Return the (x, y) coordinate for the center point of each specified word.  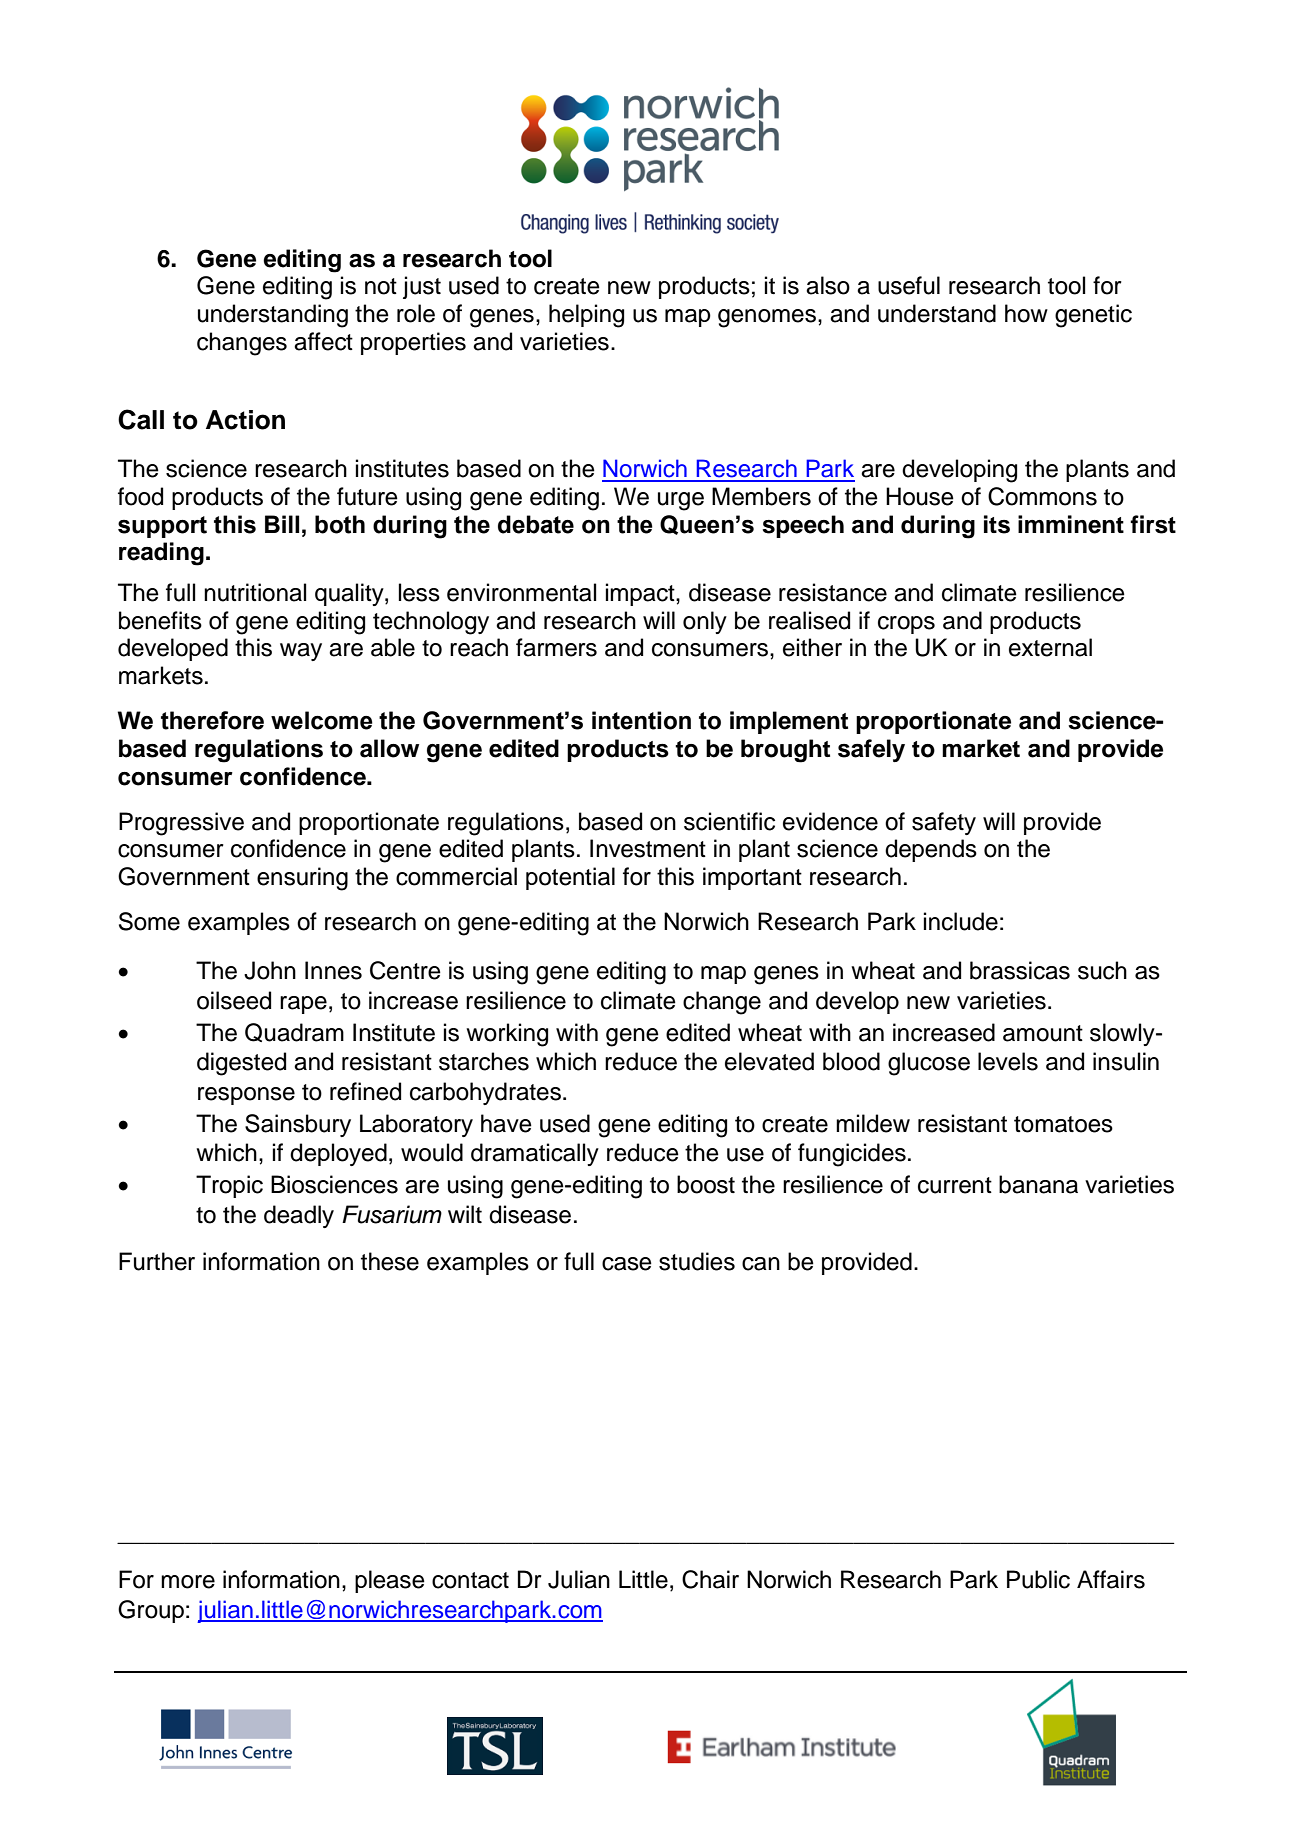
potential (570, 878)
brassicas (1020, 970)
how (1026, 313)
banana (1038, 1184)
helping (586, 316)
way (301, 652)
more (188, 1582)
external (1050, 647)
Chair (710, 1579)
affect (323, 341)
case (627, 1264)
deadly (299, 1216)
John (270, 970)
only (705, 622)
